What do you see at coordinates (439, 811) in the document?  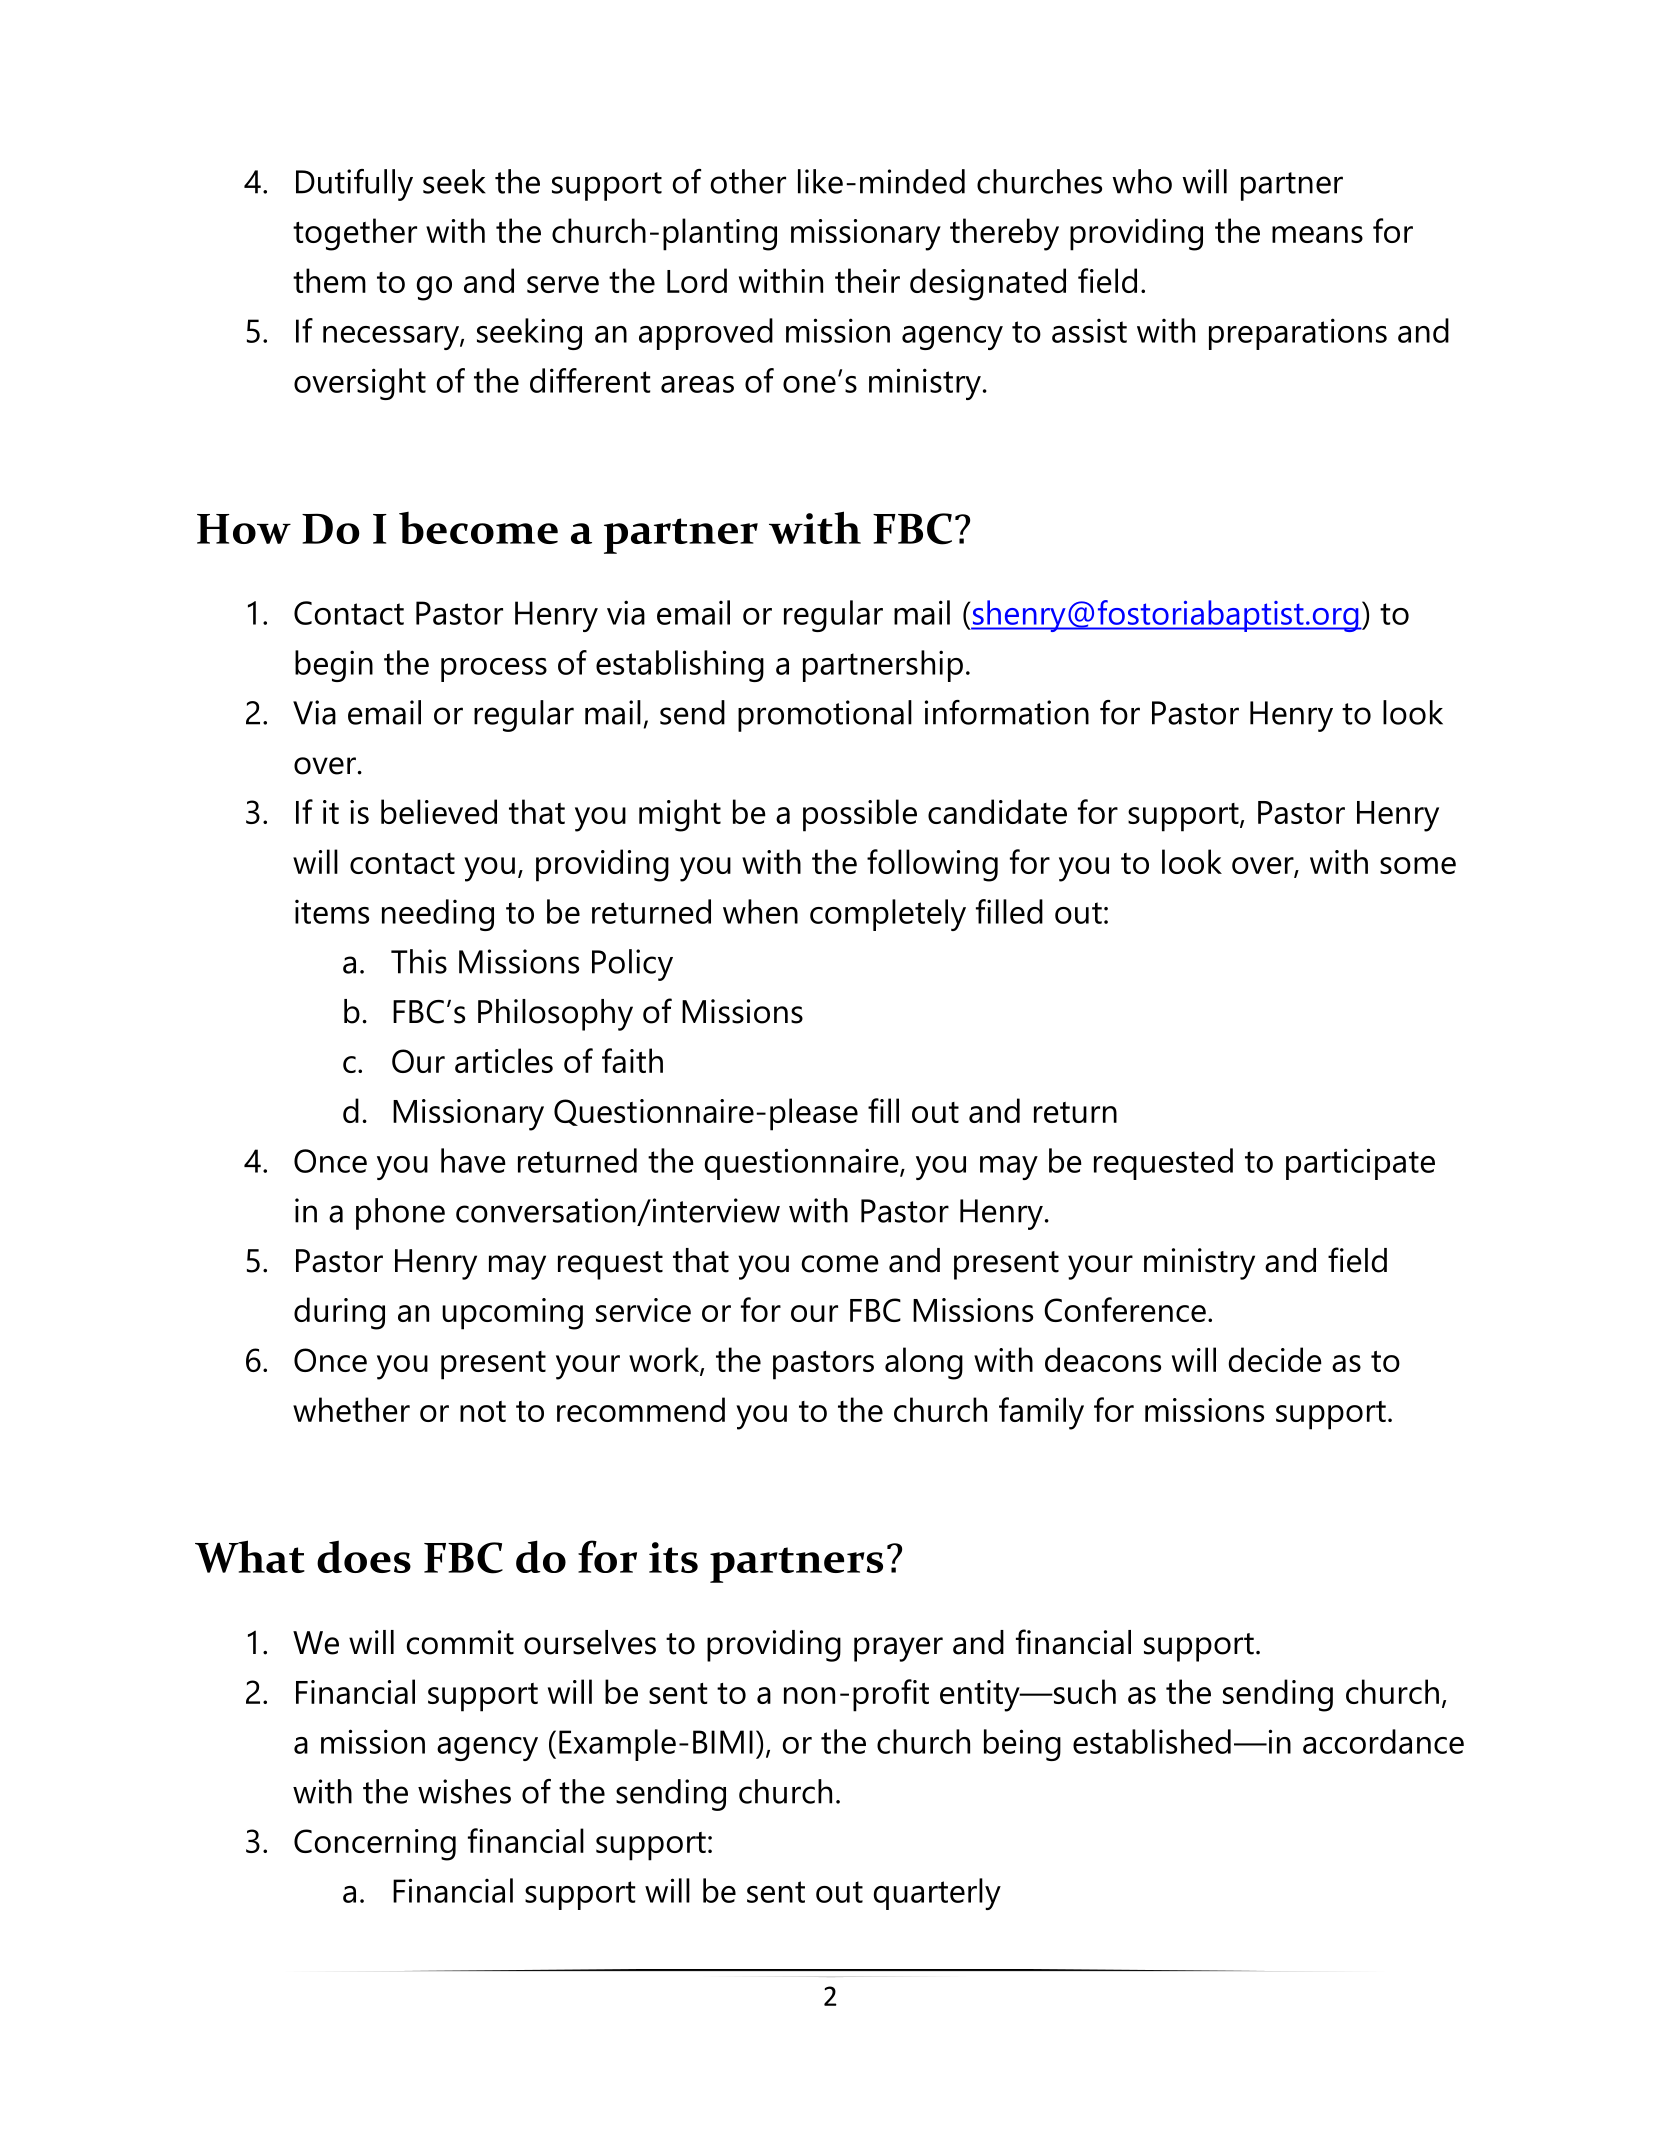 I see `believed` at bounding box center [439, 811].
